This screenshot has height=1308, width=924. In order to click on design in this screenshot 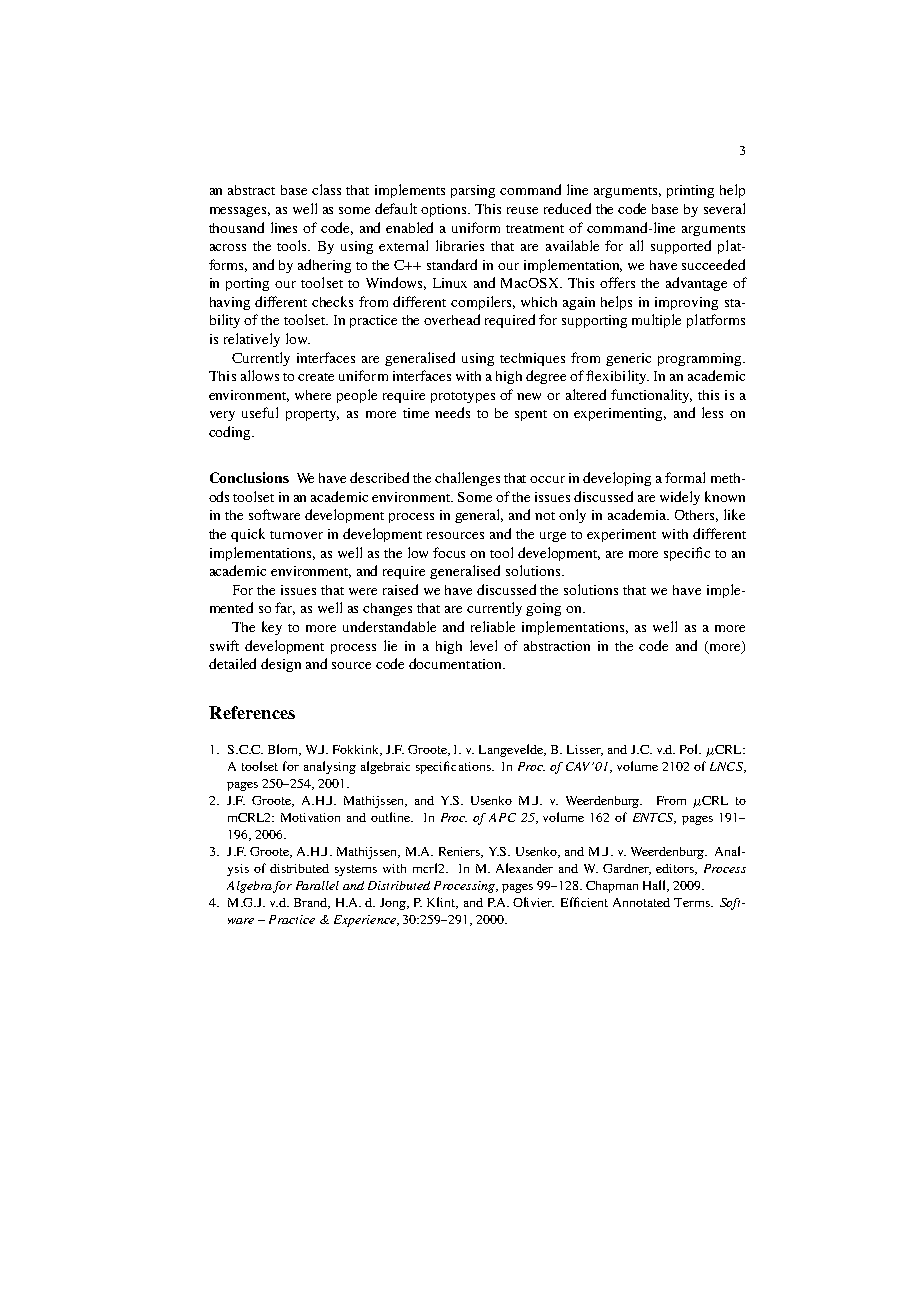, I will do `click(281, 665)`.
